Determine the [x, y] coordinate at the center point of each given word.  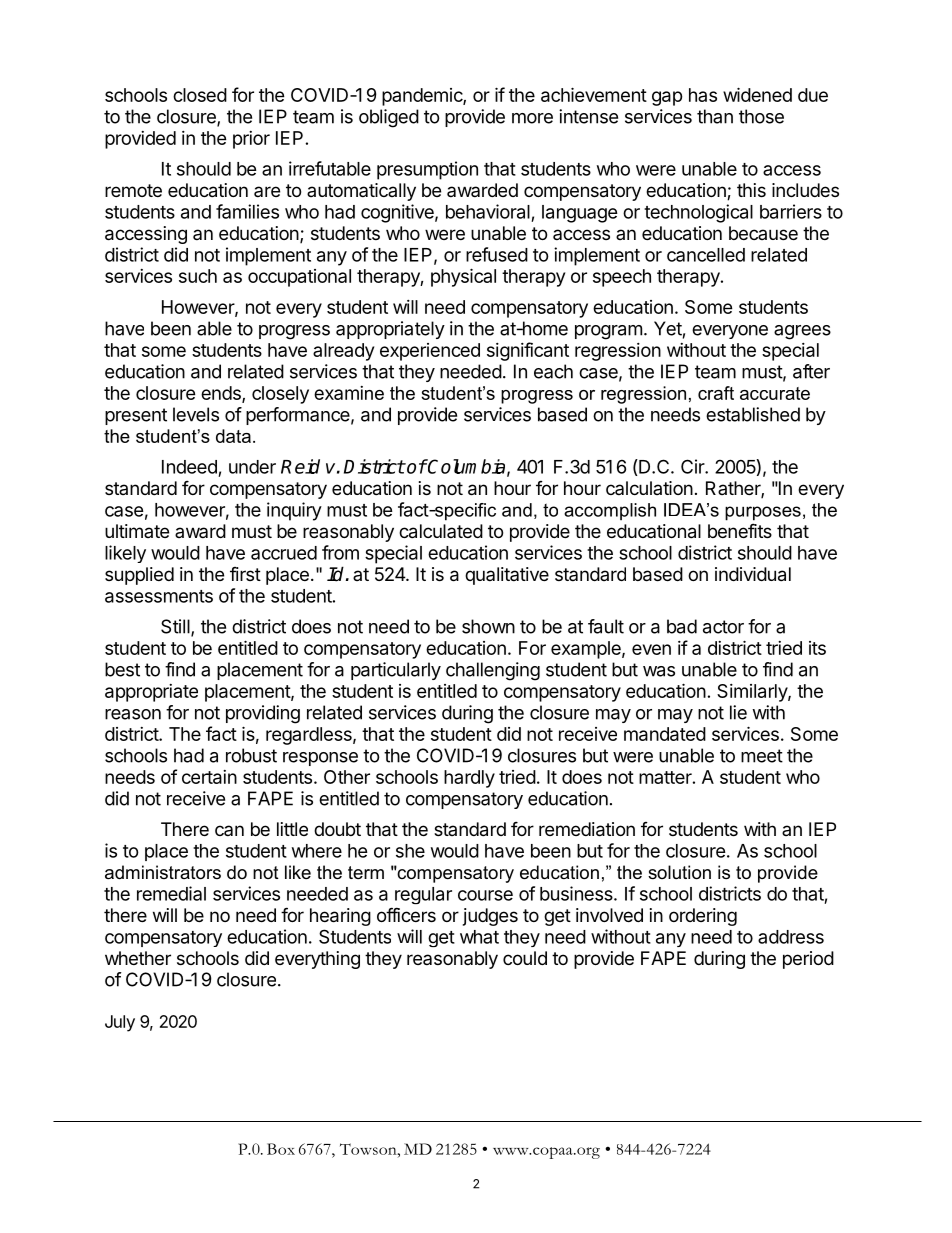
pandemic [423, 97]
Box [281, 1149]
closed [200, 95]
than [715, 116]
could [525, 958]
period [808, 960]
